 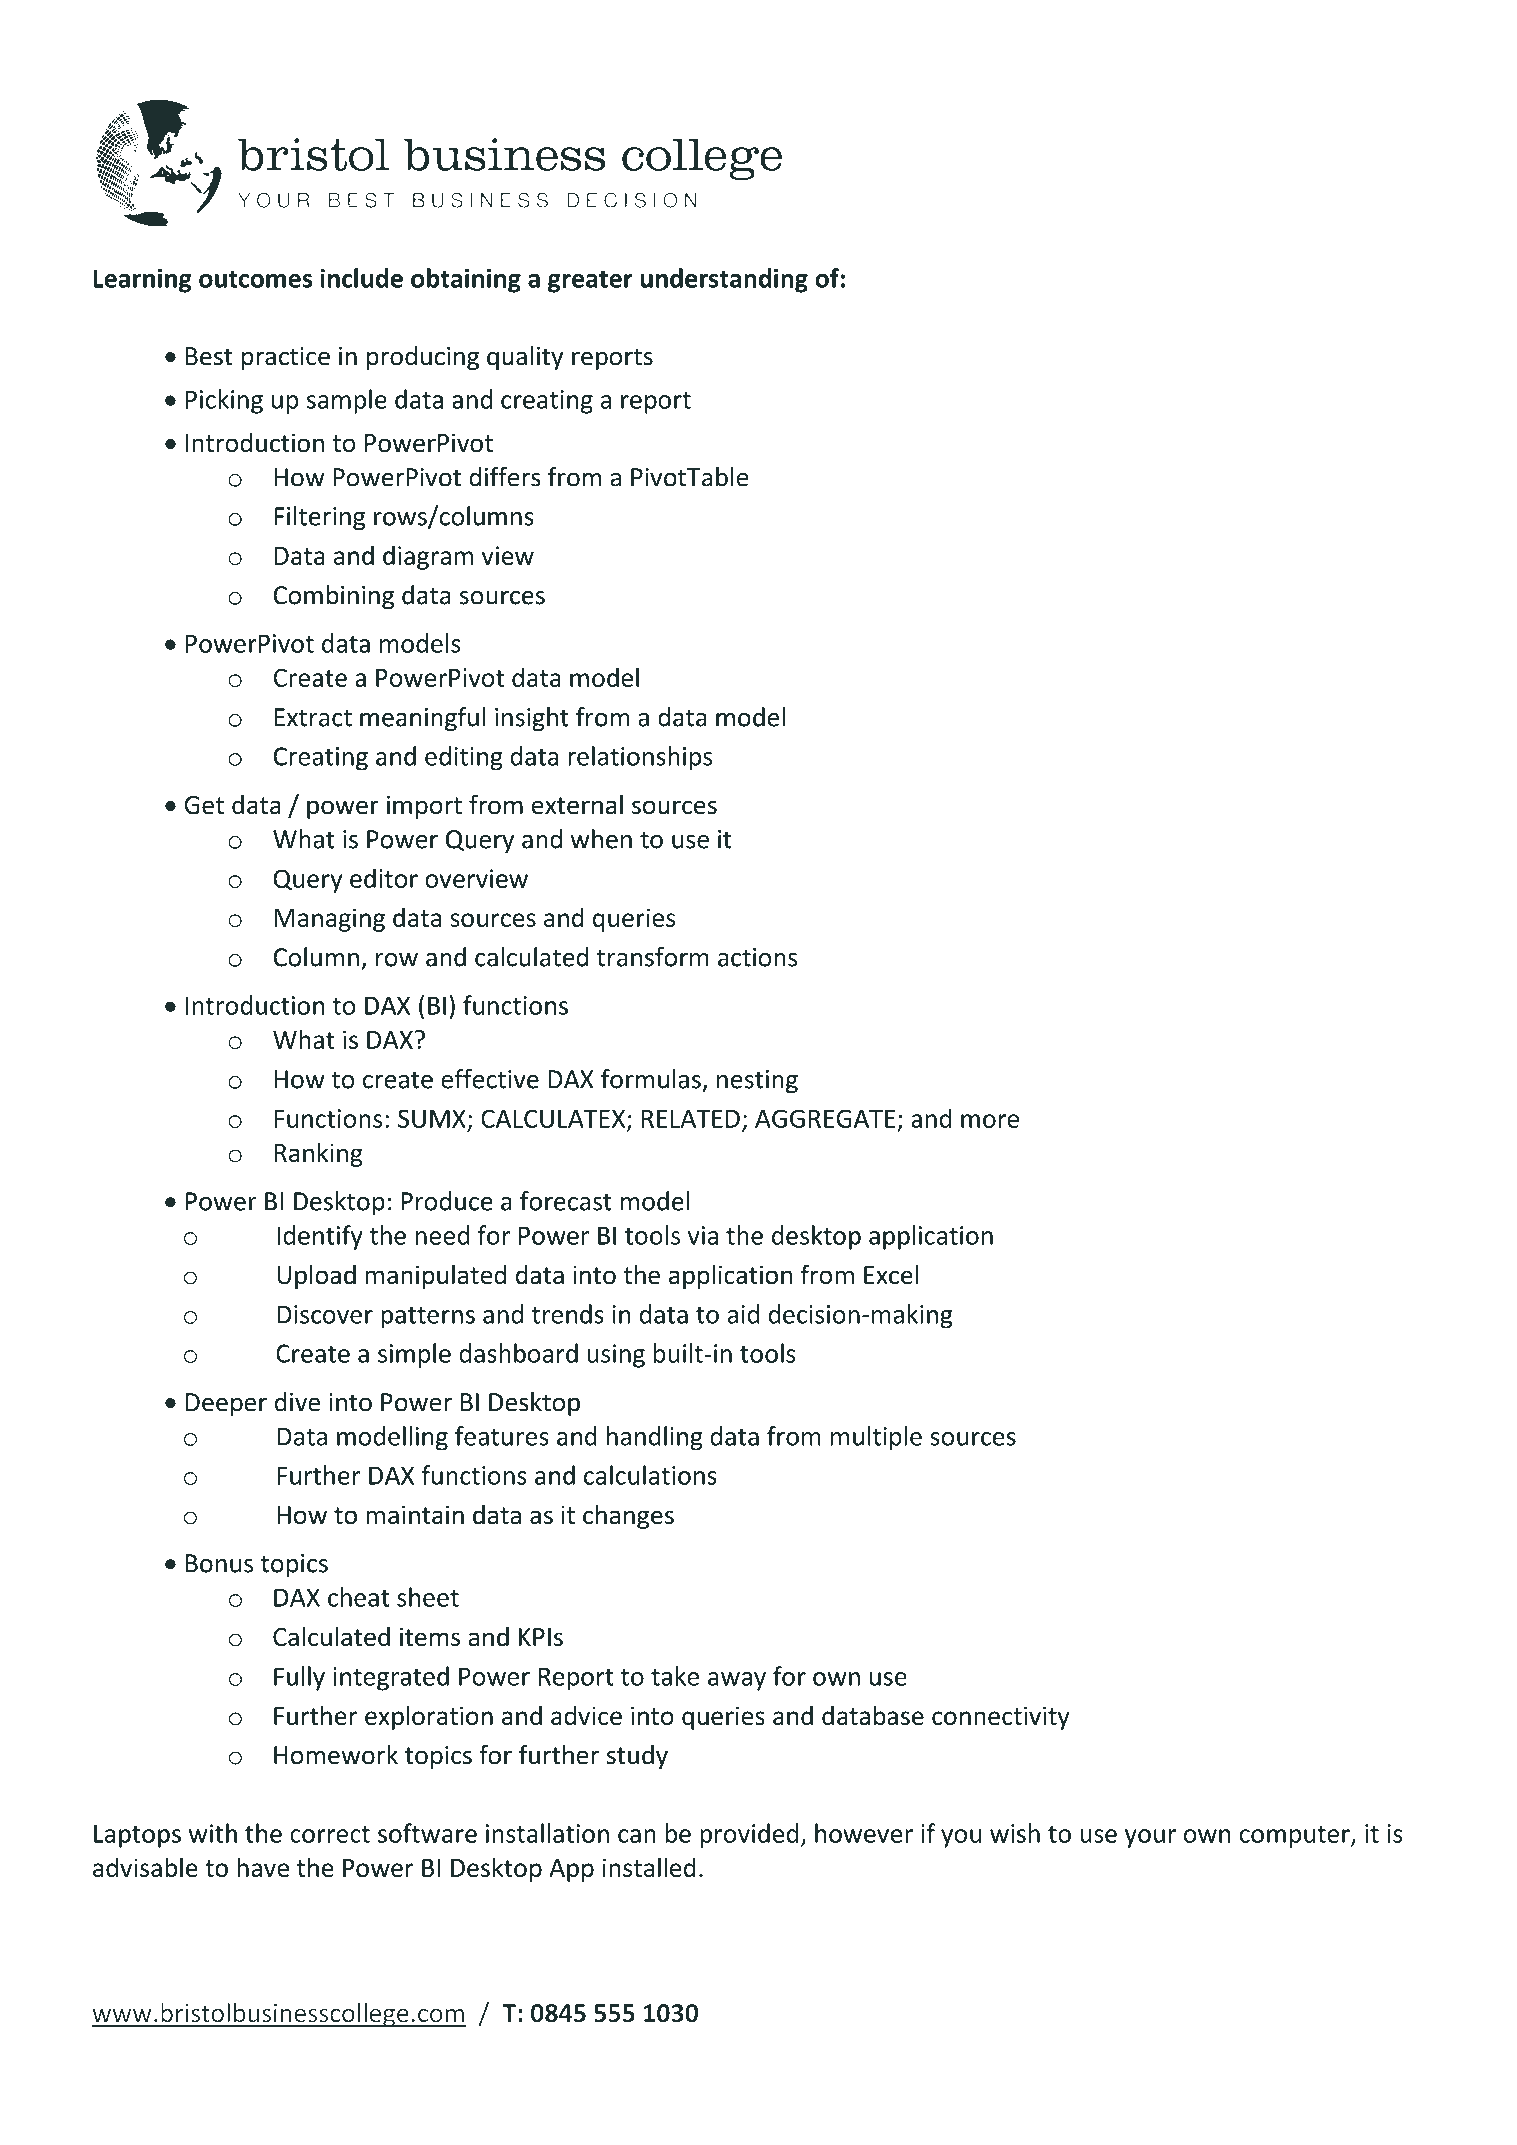 I want to click on your, so click(x=1150, y=1838).
